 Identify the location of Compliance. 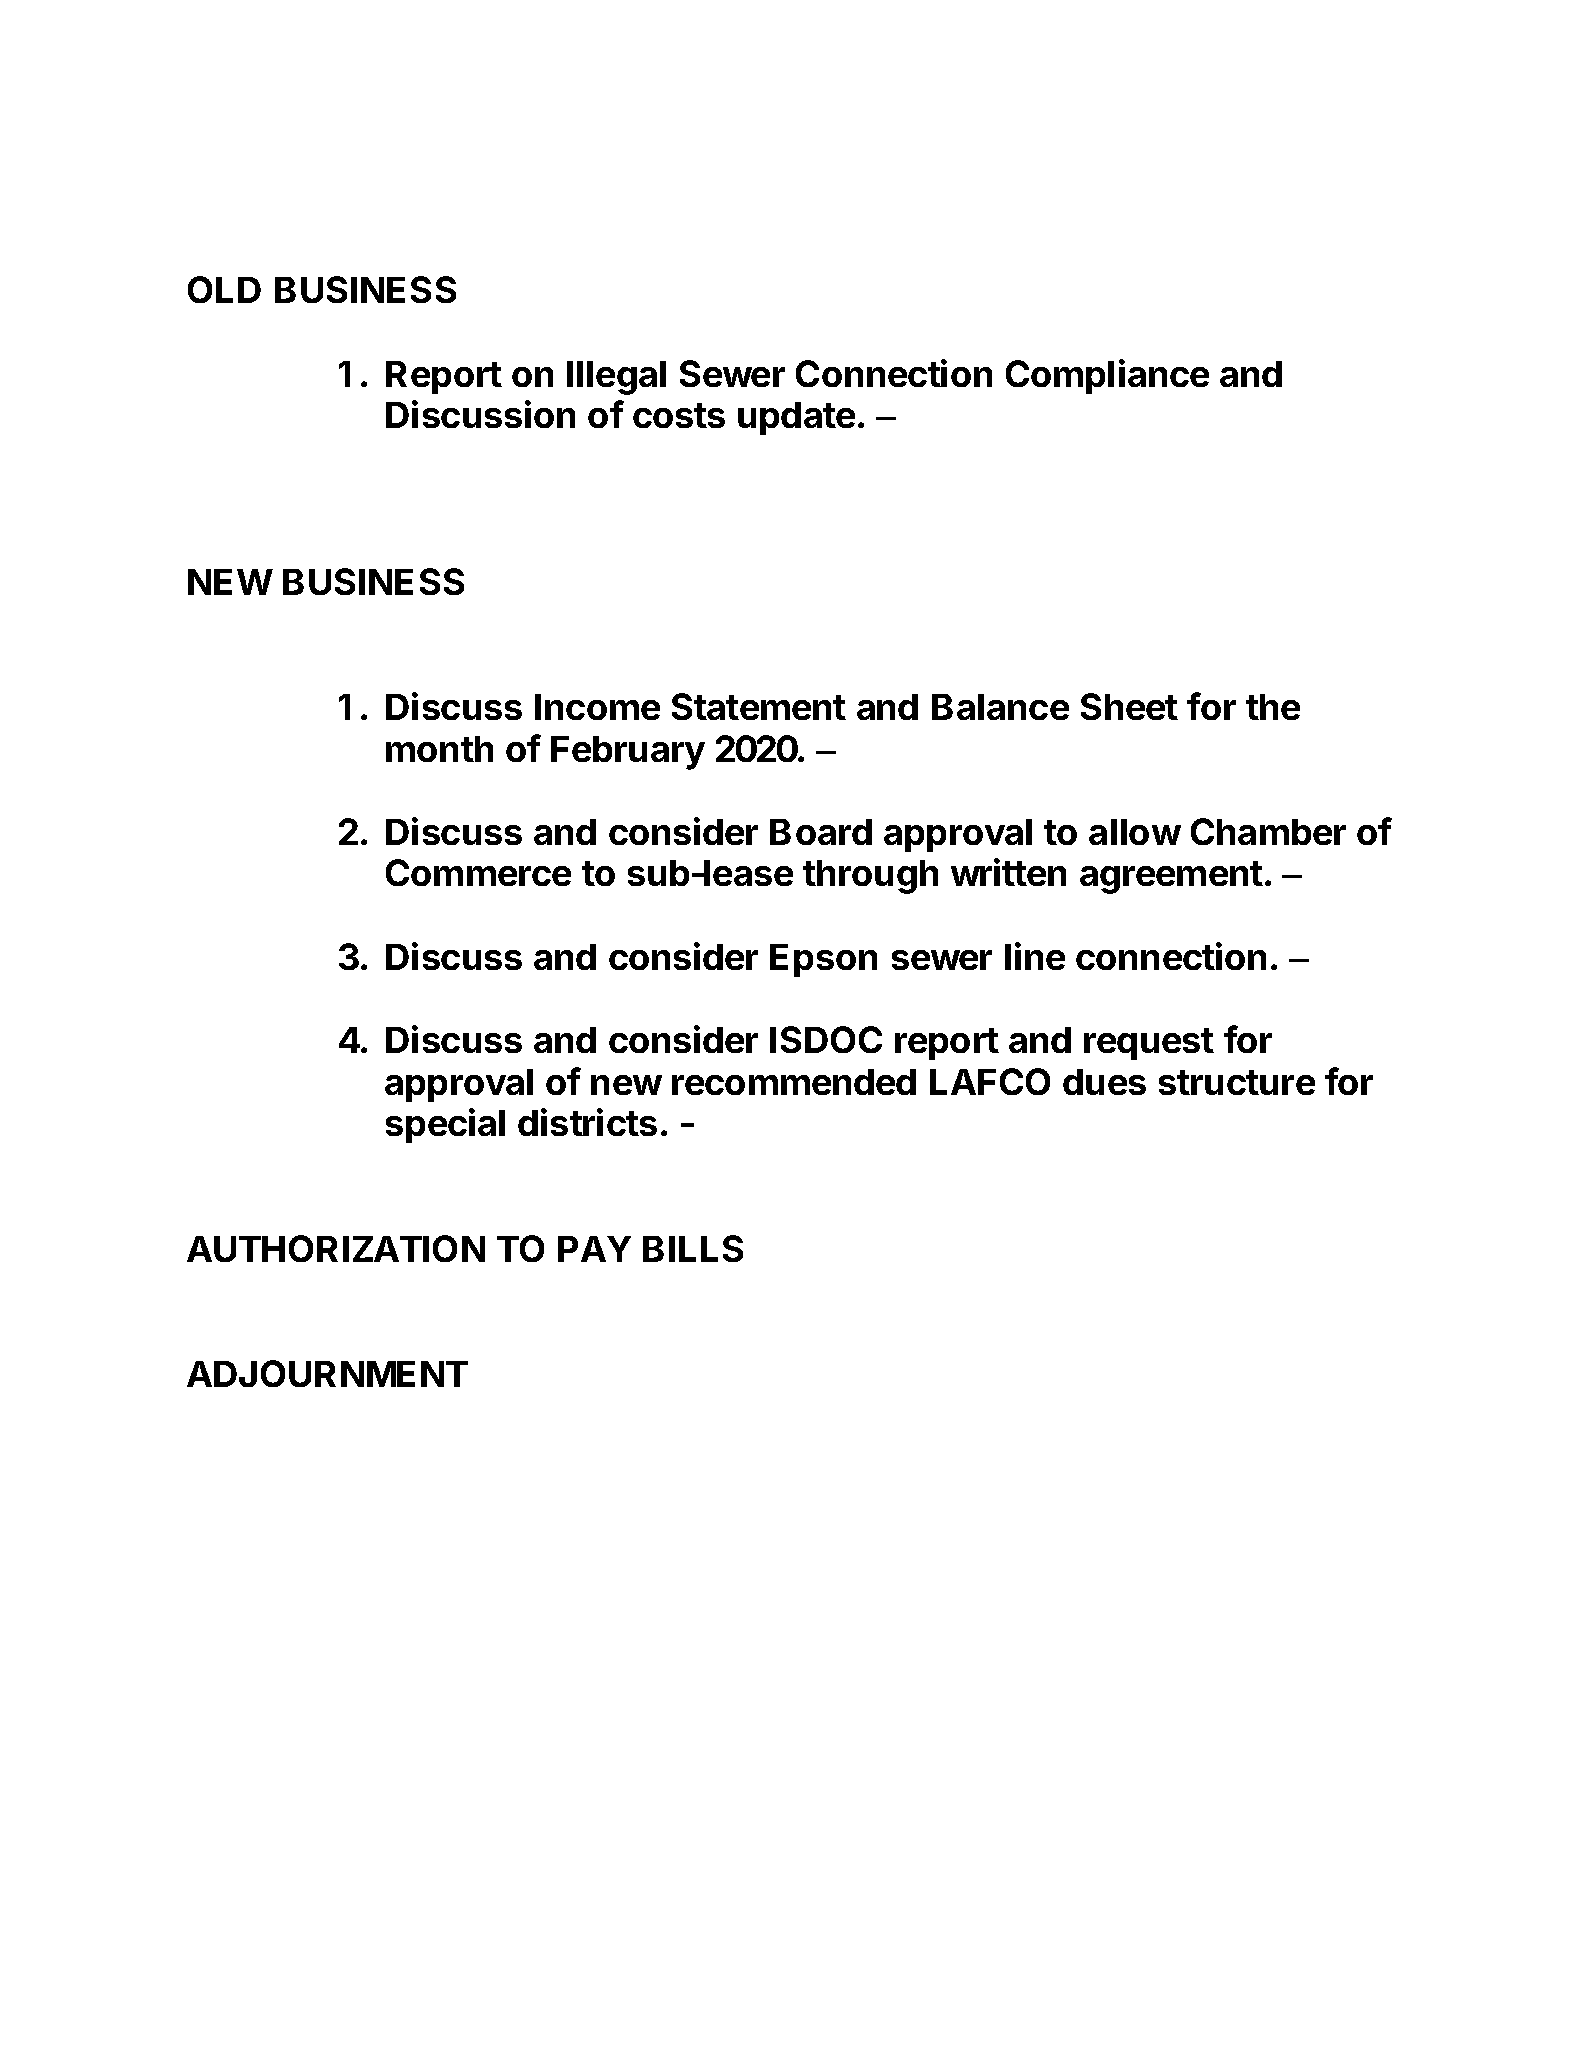
(1107, 376).
